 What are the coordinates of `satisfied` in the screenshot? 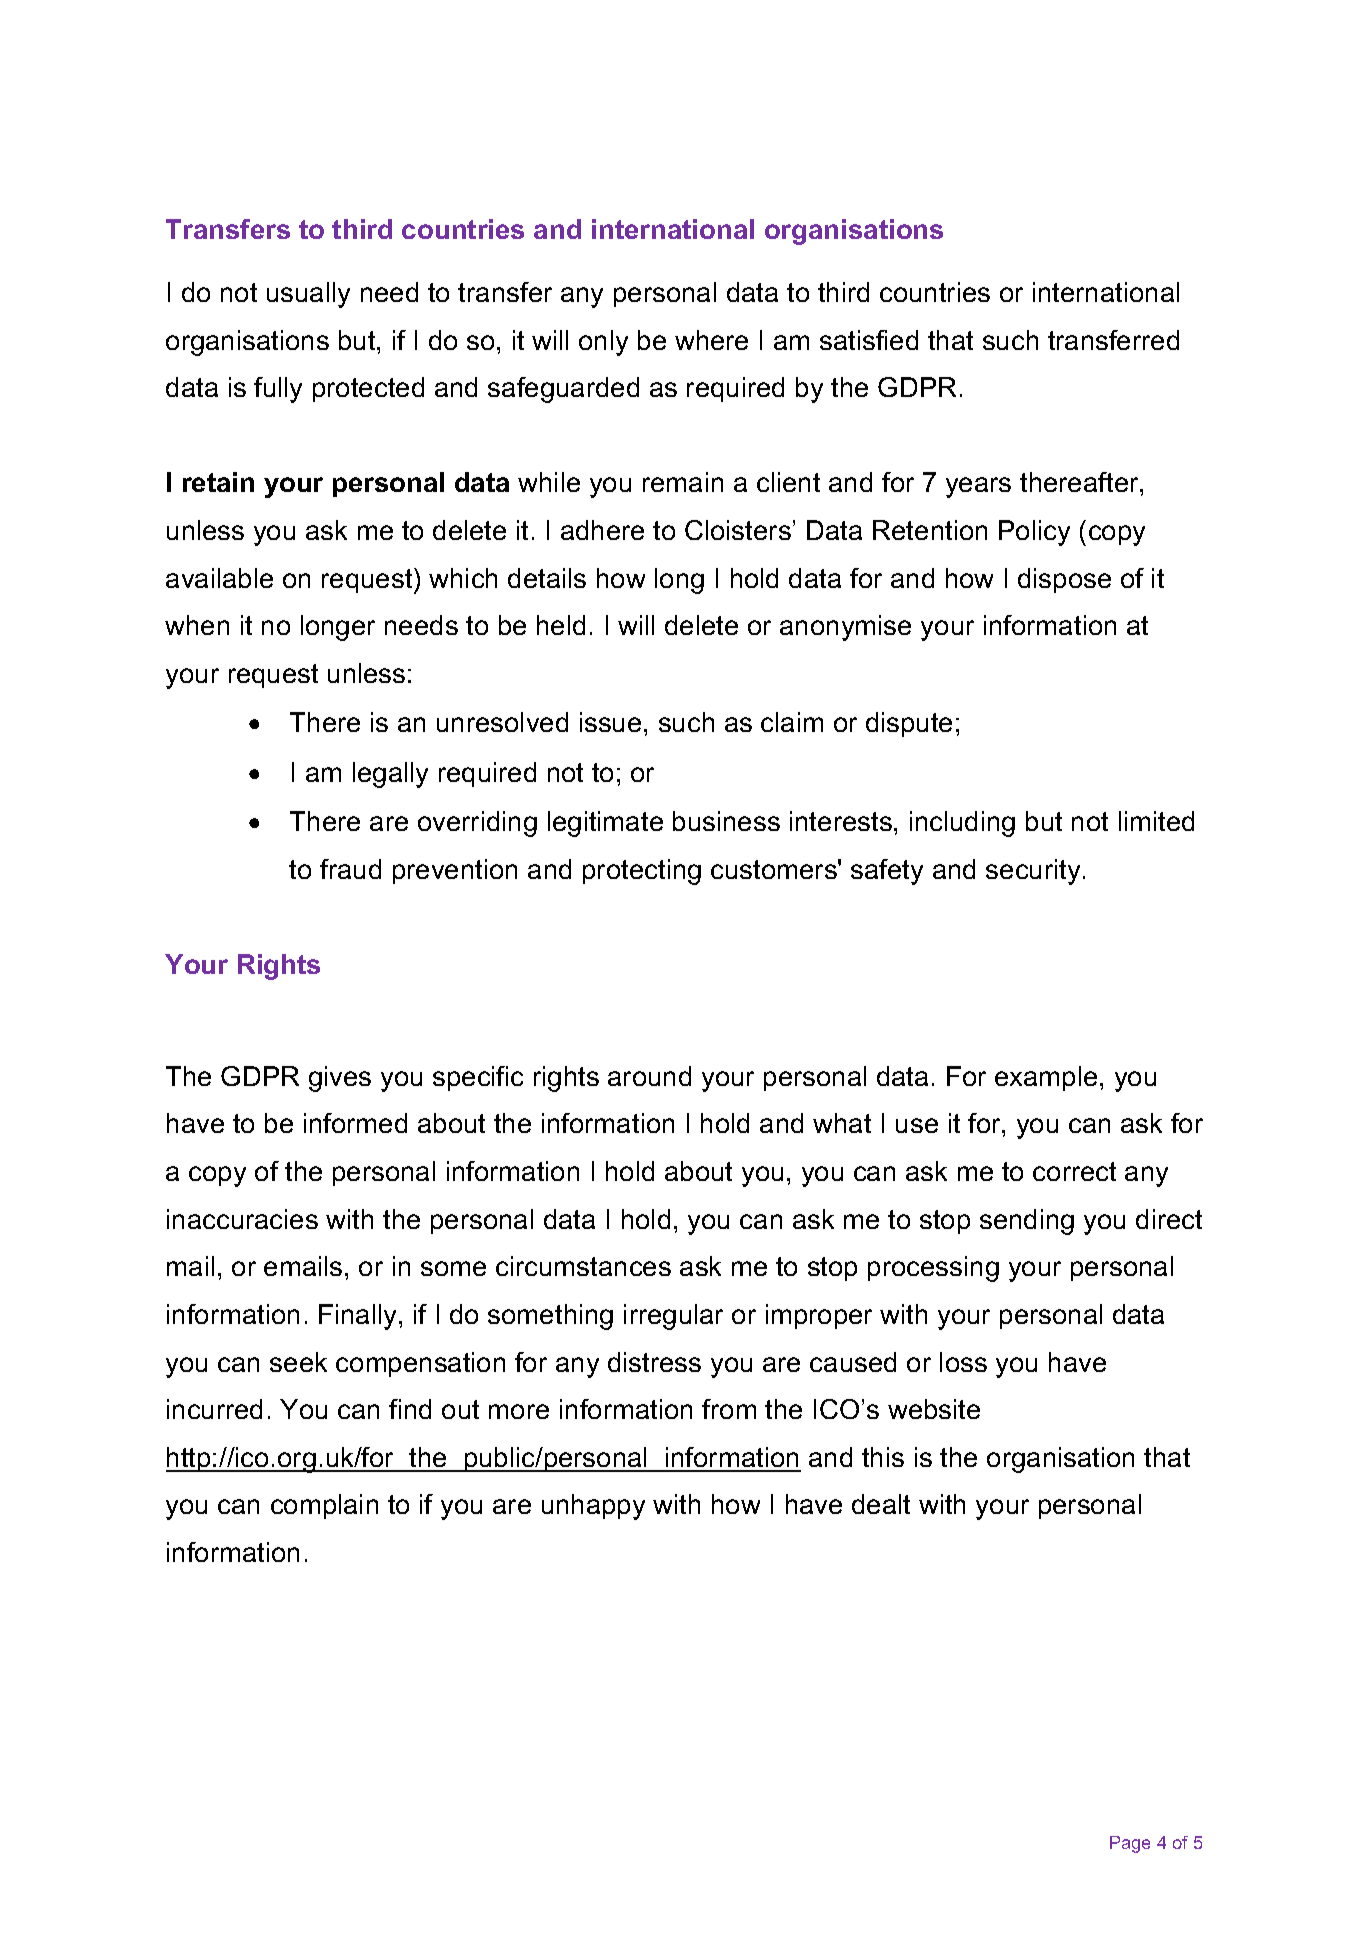 It's located at (869, 340).
